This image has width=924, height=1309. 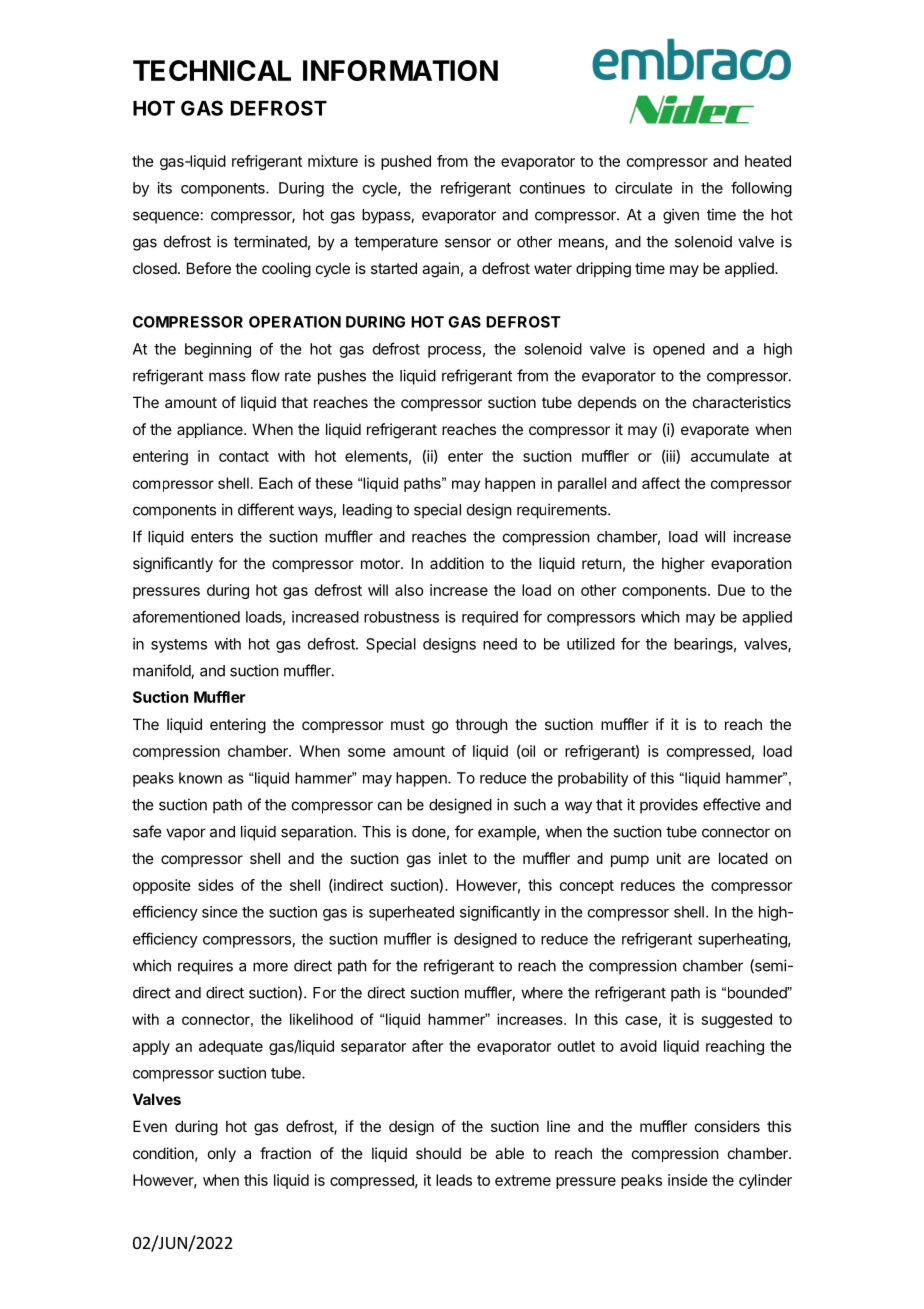 What do you see at coordinates (453, 858) in the image?
I see `inlet` at bounding box center [453, 858].
